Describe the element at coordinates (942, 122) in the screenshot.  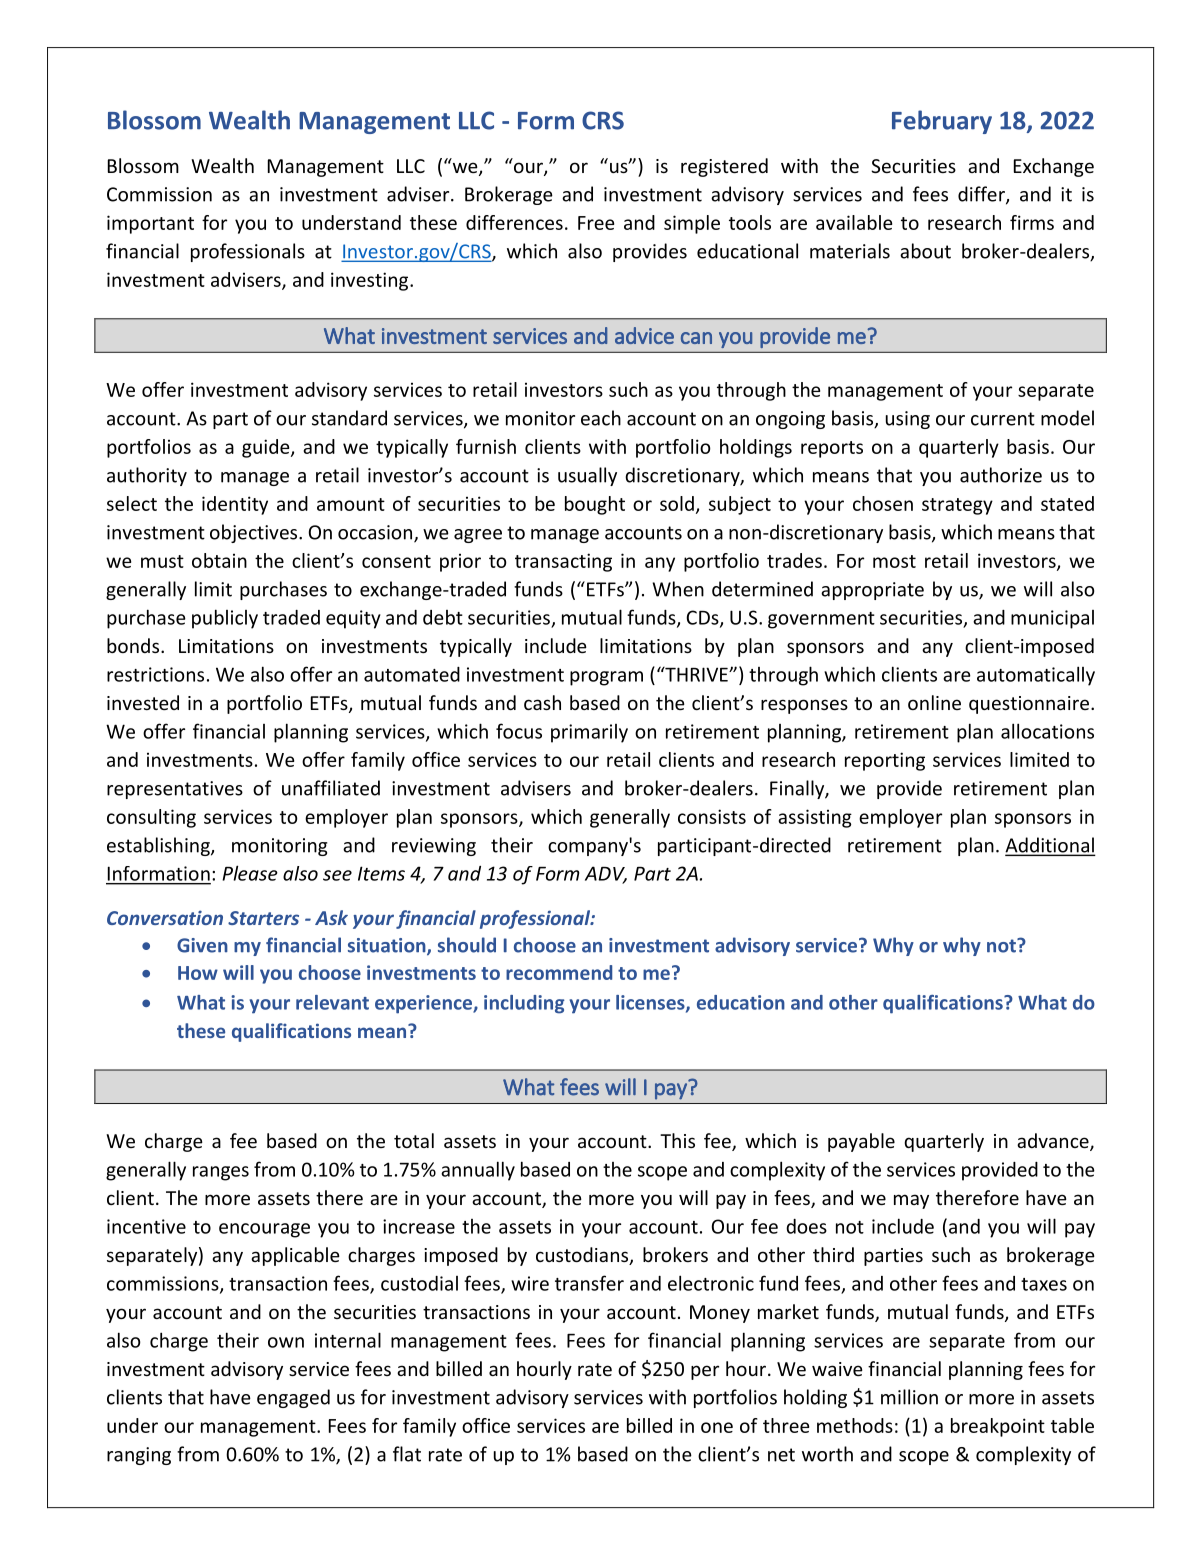
I see `February` at that location.
